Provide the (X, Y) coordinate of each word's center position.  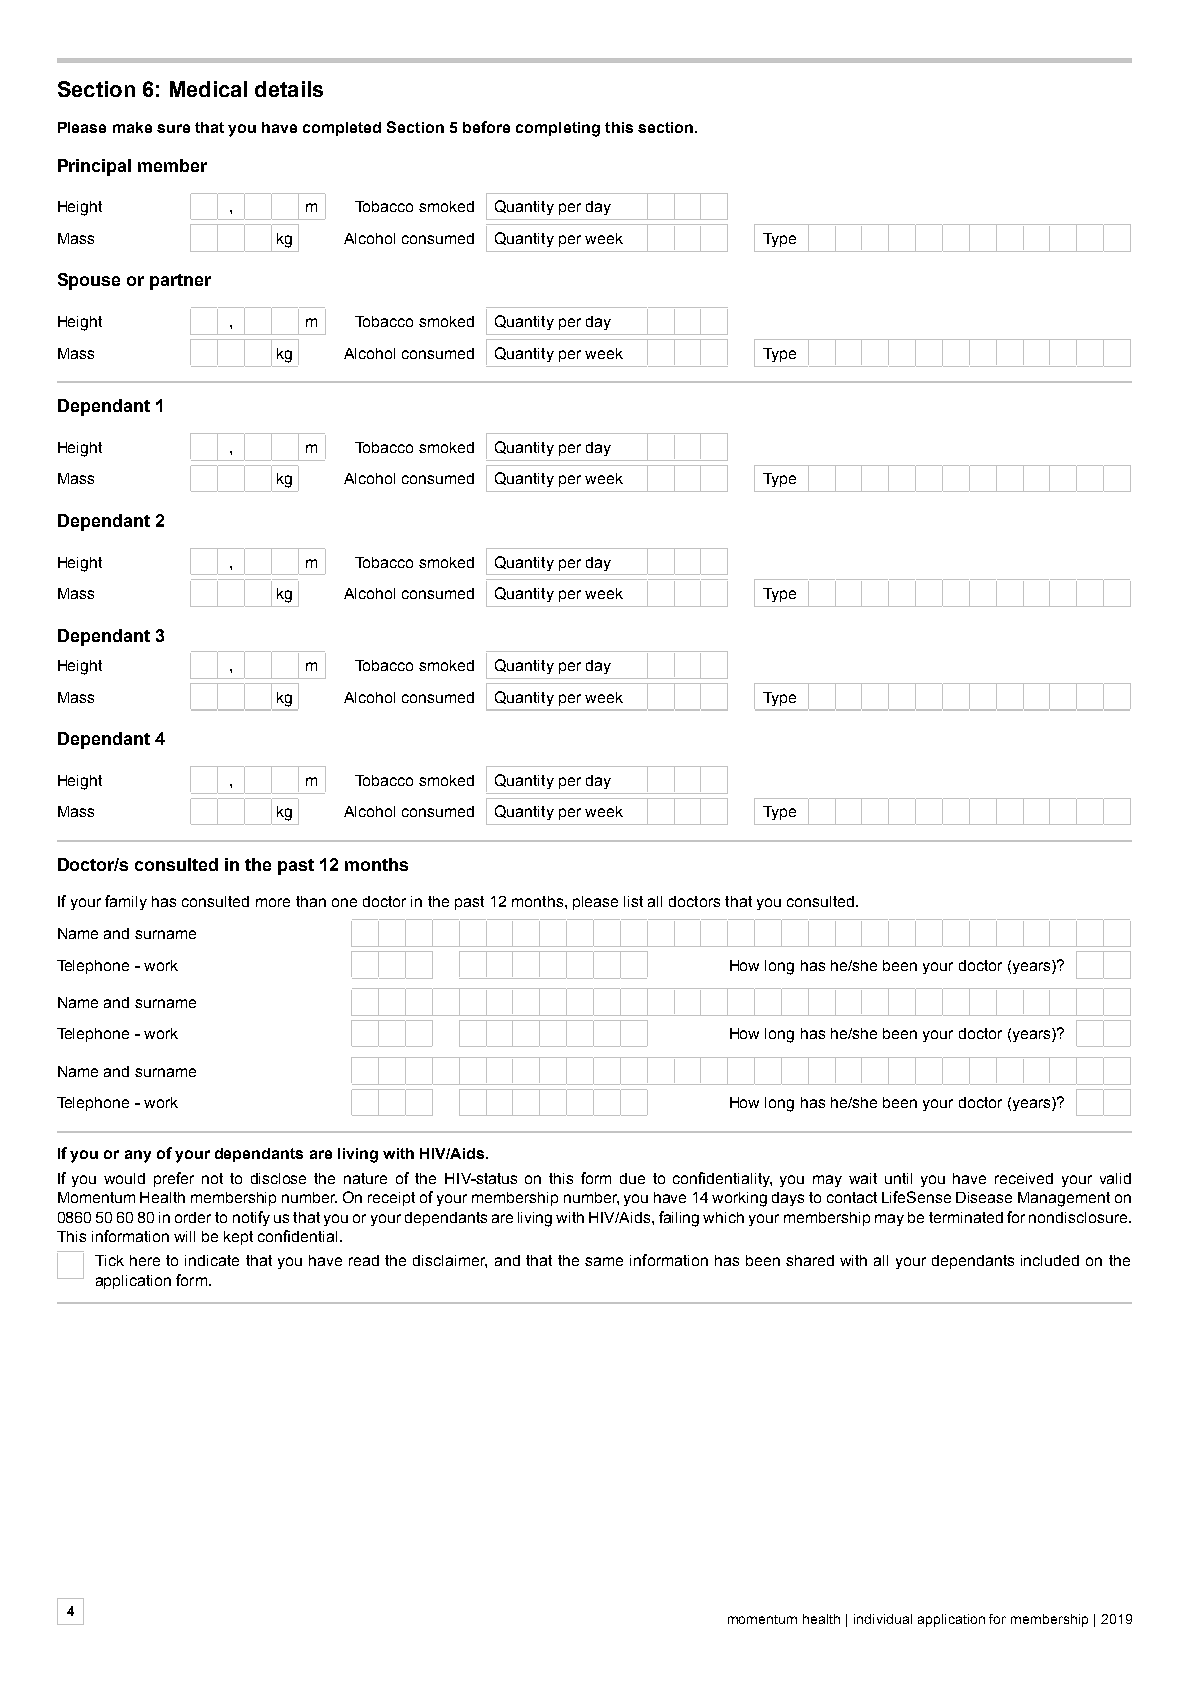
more (273, 902)
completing (558, 129)
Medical (208, 89)
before (486, 127)
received (1024, 1178)
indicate (212, 1260)
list (633, 901)
